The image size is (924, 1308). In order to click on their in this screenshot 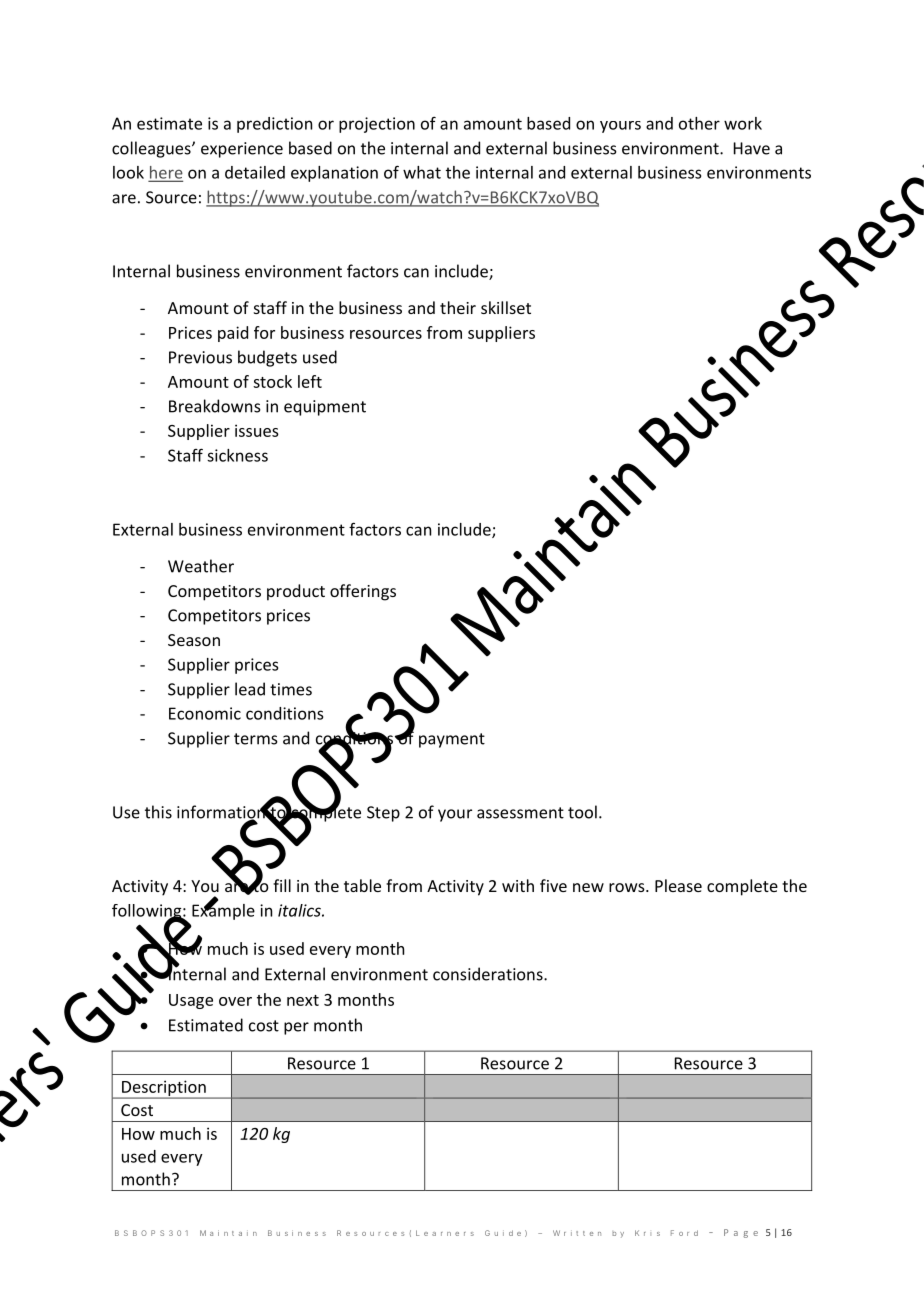, I will do `click(458, 307)`.
